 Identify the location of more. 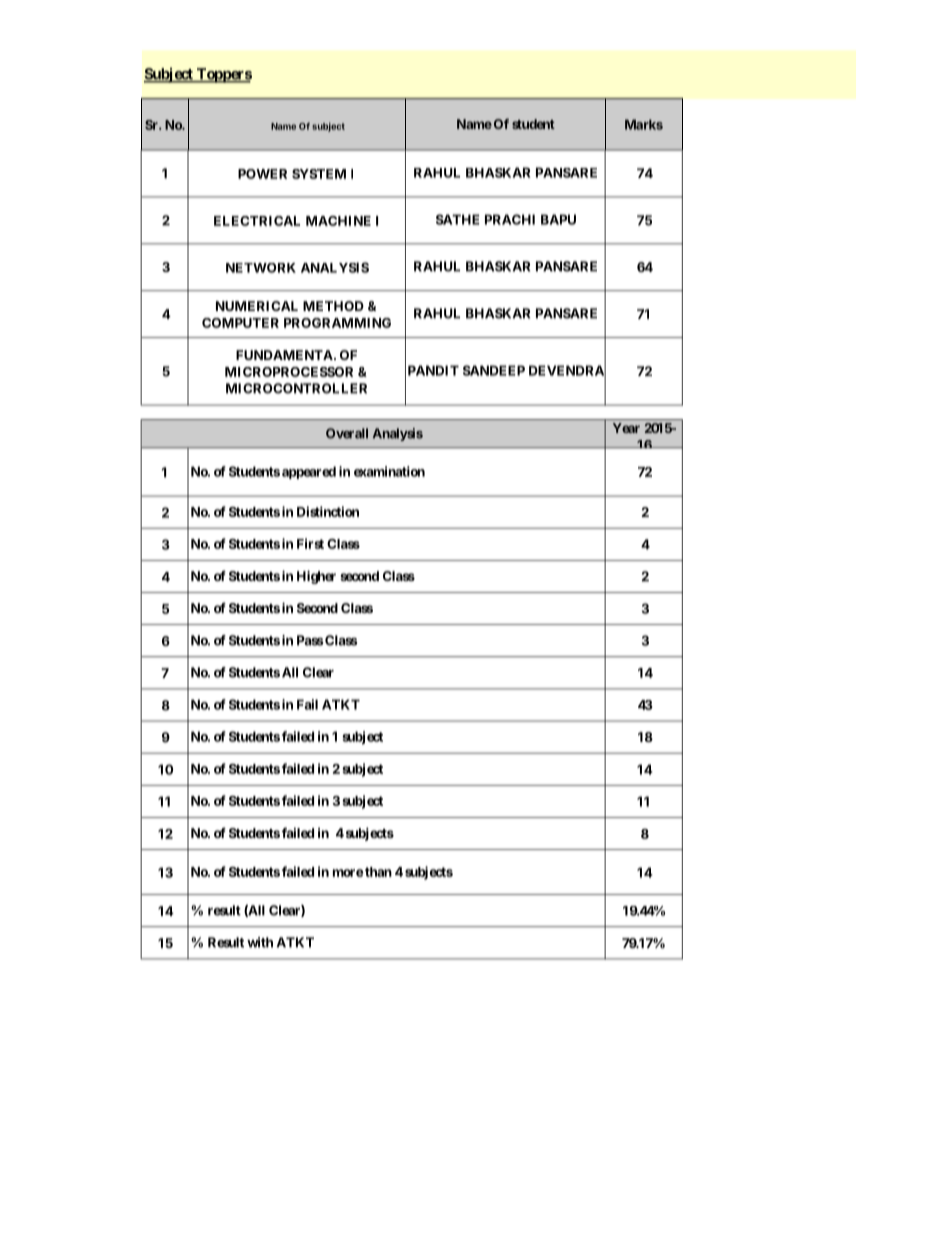
(348, 873).
